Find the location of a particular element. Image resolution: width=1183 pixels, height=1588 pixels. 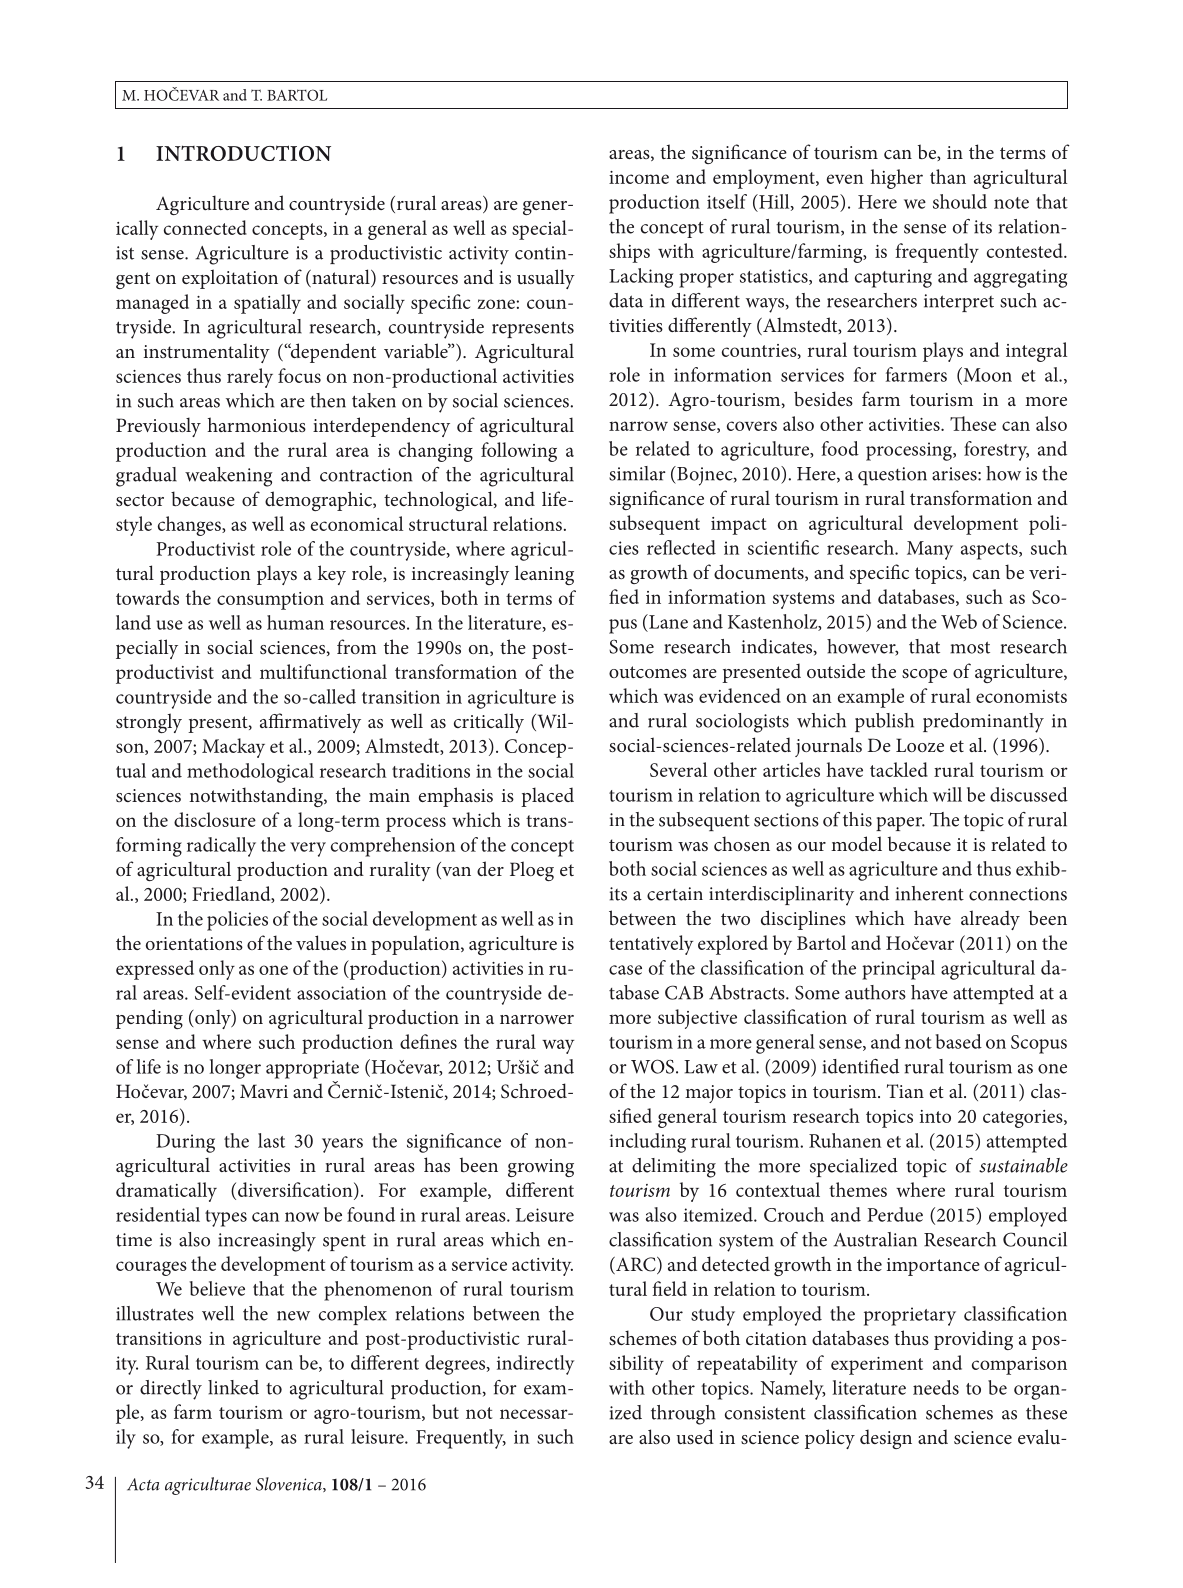

used is located at coordinates (695, 1436).
